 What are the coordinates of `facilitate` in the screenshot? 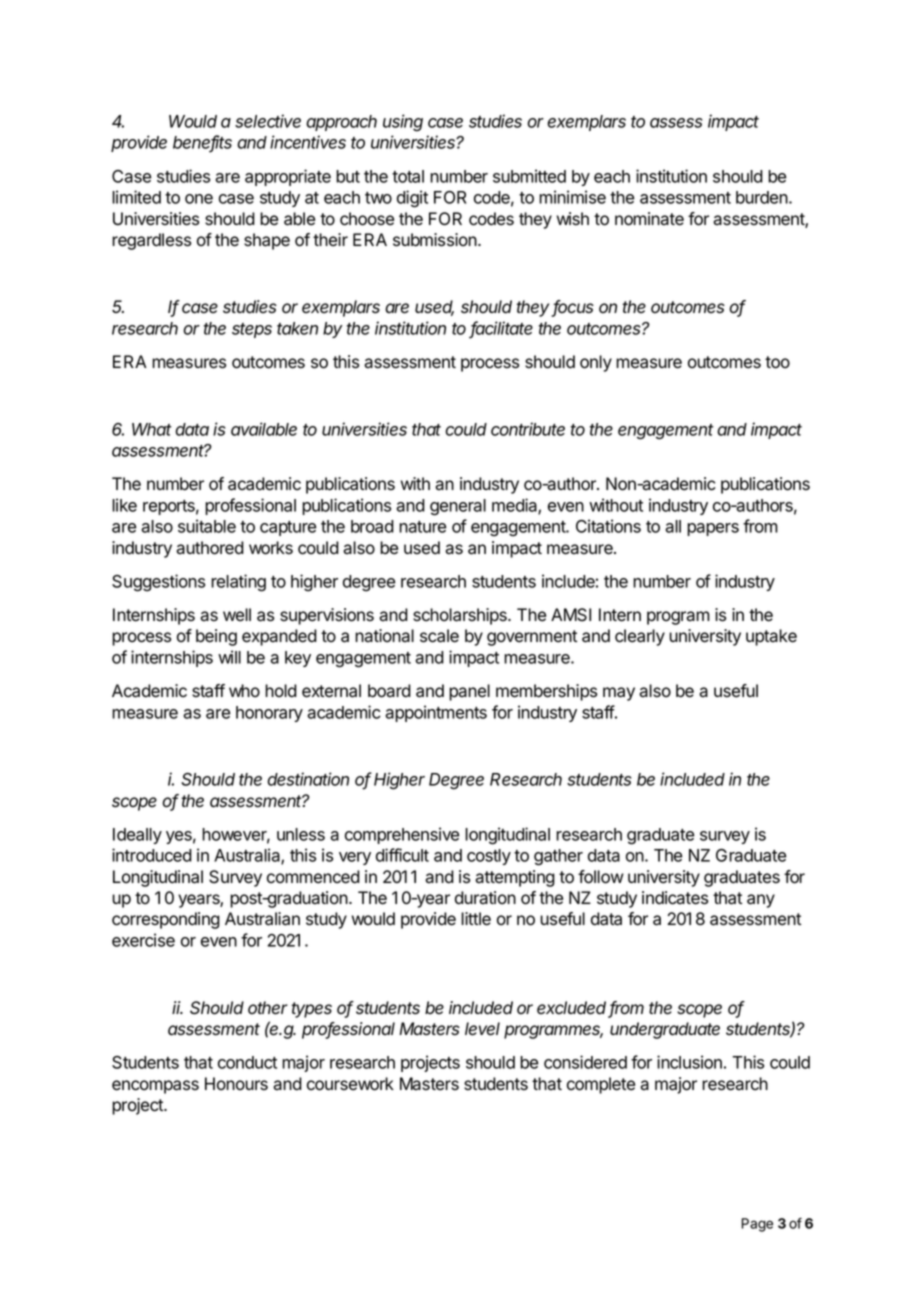 It's located at (501, 329).
